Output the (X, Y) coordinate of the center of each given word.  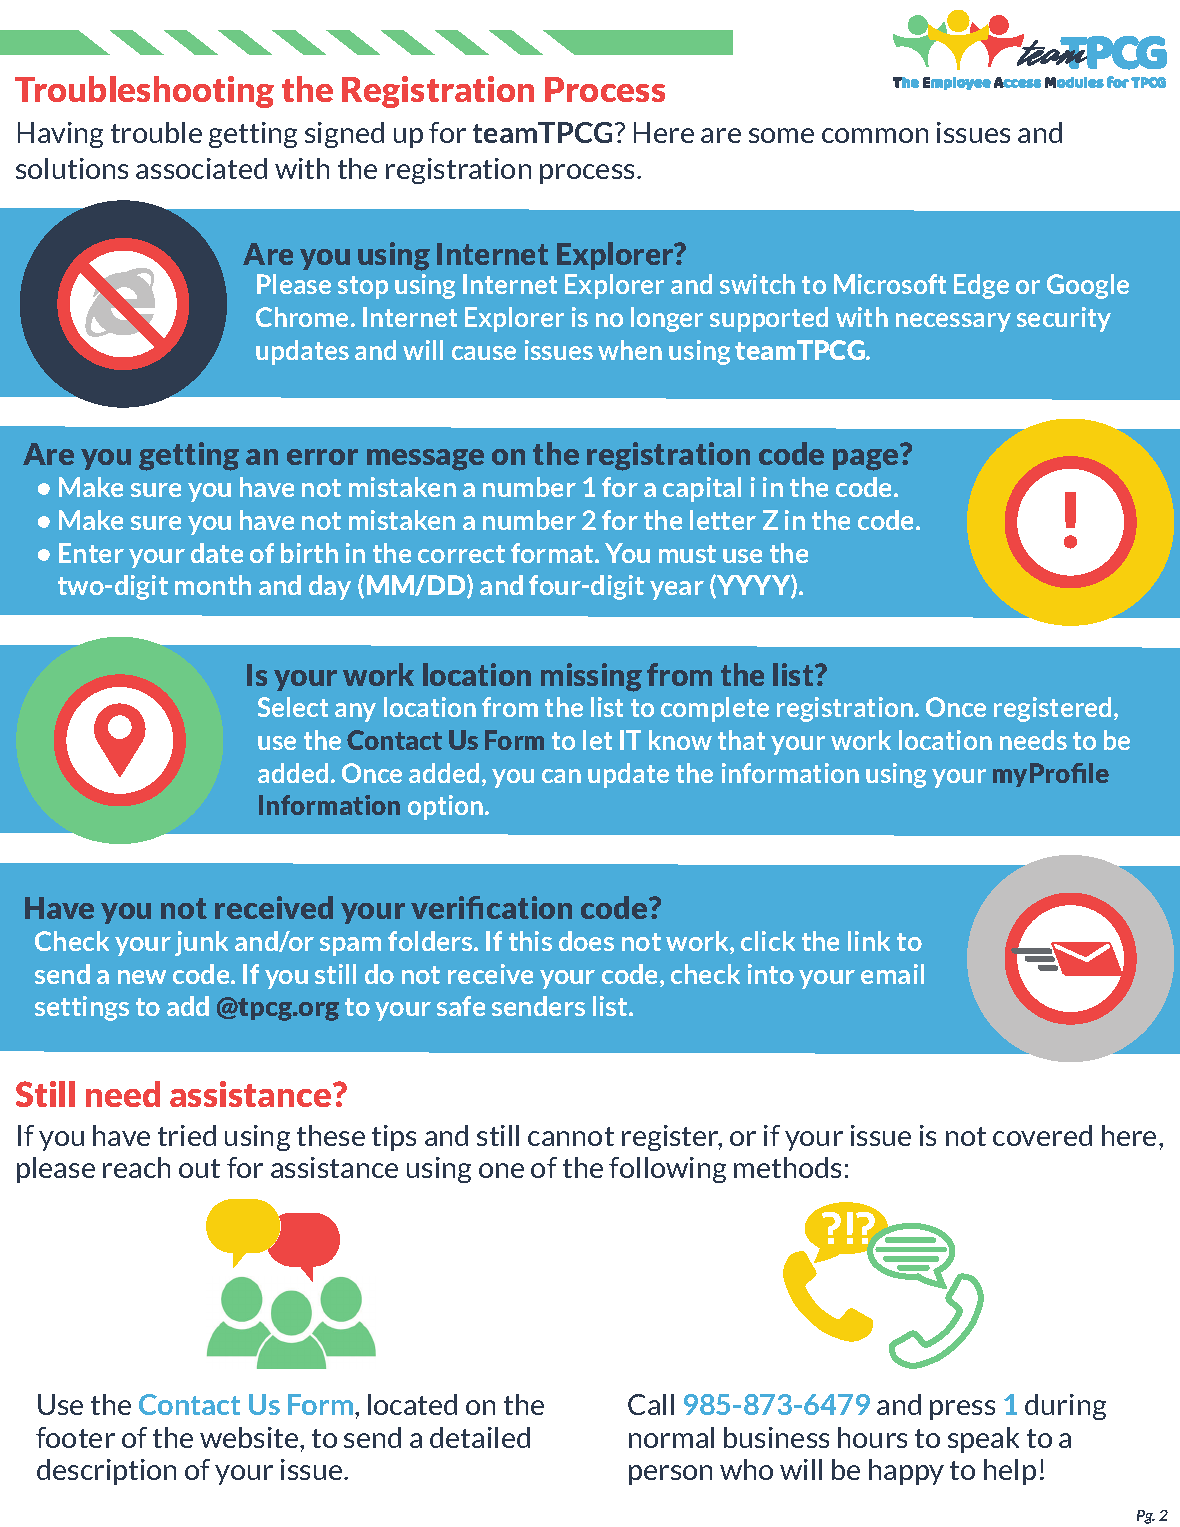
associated (201, 168)
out (199, 1168)
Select (293, 707)
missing (591, 677)
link (869, 941)
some (781, 135)
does (586, 941)
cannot (571, 1136)
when (630, 350)
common (875, 135)
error (322, 457)
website (250, 1437)
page (865, 460)
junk (201, 943)
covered (1042, 1135)
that (741, 740)
